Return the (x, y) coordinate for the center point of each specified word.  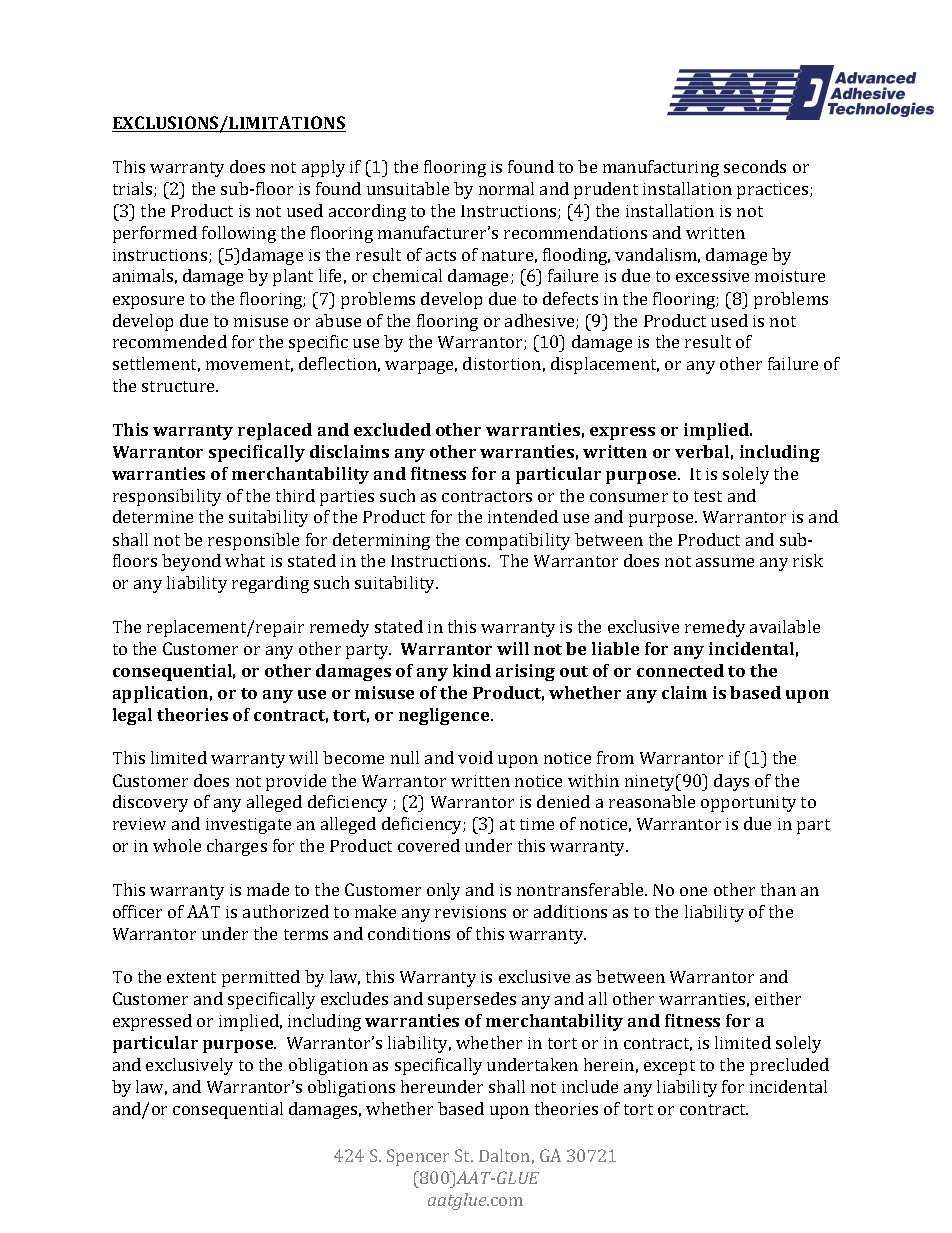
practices (774, 191)
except (669, 1067)
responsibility (167, 497)
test (708, 496)
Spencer (418, 1157)
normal (506, 188)
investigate (248, 826)
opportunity (748, 804)
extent (191, 977)
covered (429, 845)
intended (523, 516)
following (239, 234)
